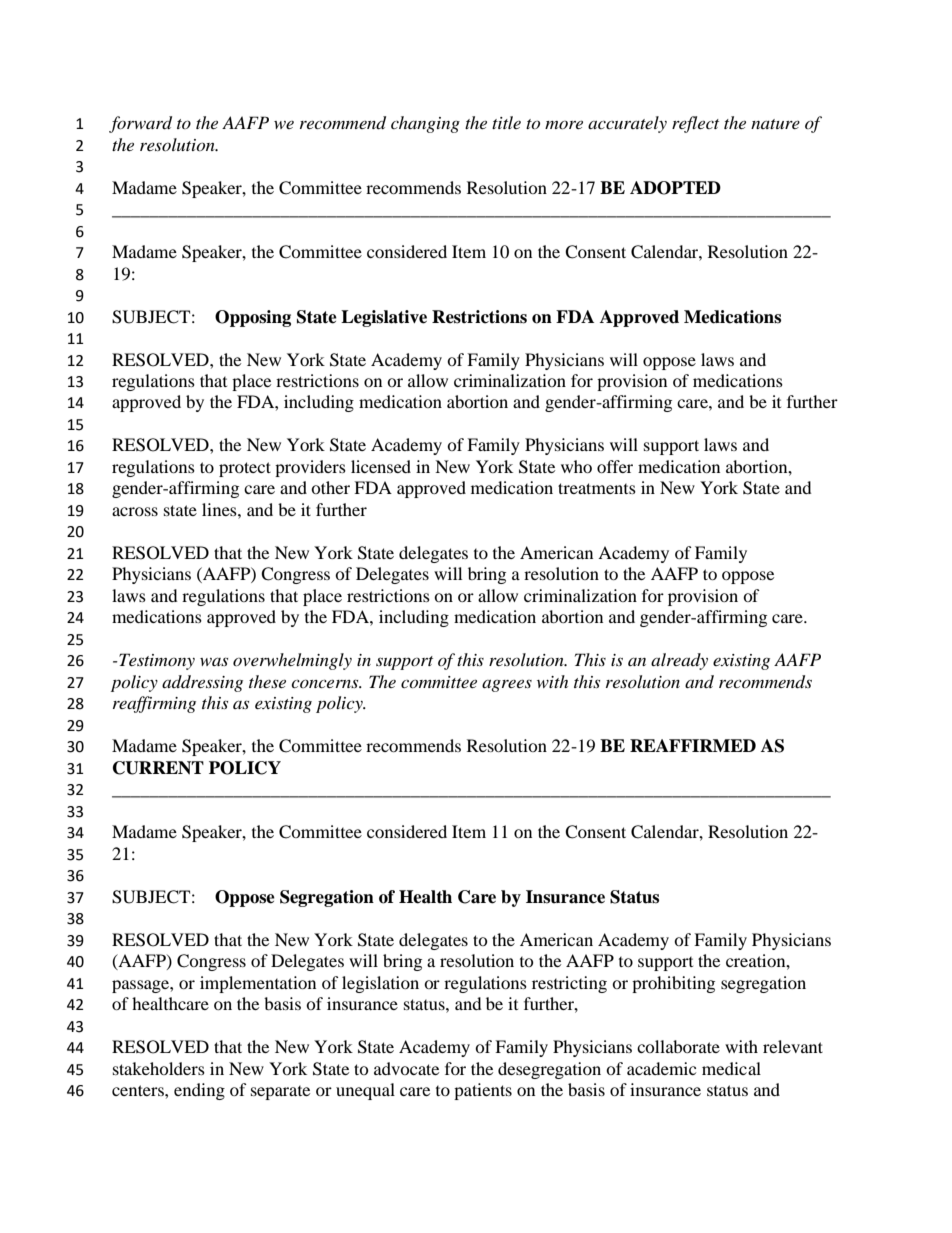 This page has width=952, height=1233. What do you see at coordinates (693, 745) in the page?
I see `REAFFIRMED` at bounding box center [693, 745].
